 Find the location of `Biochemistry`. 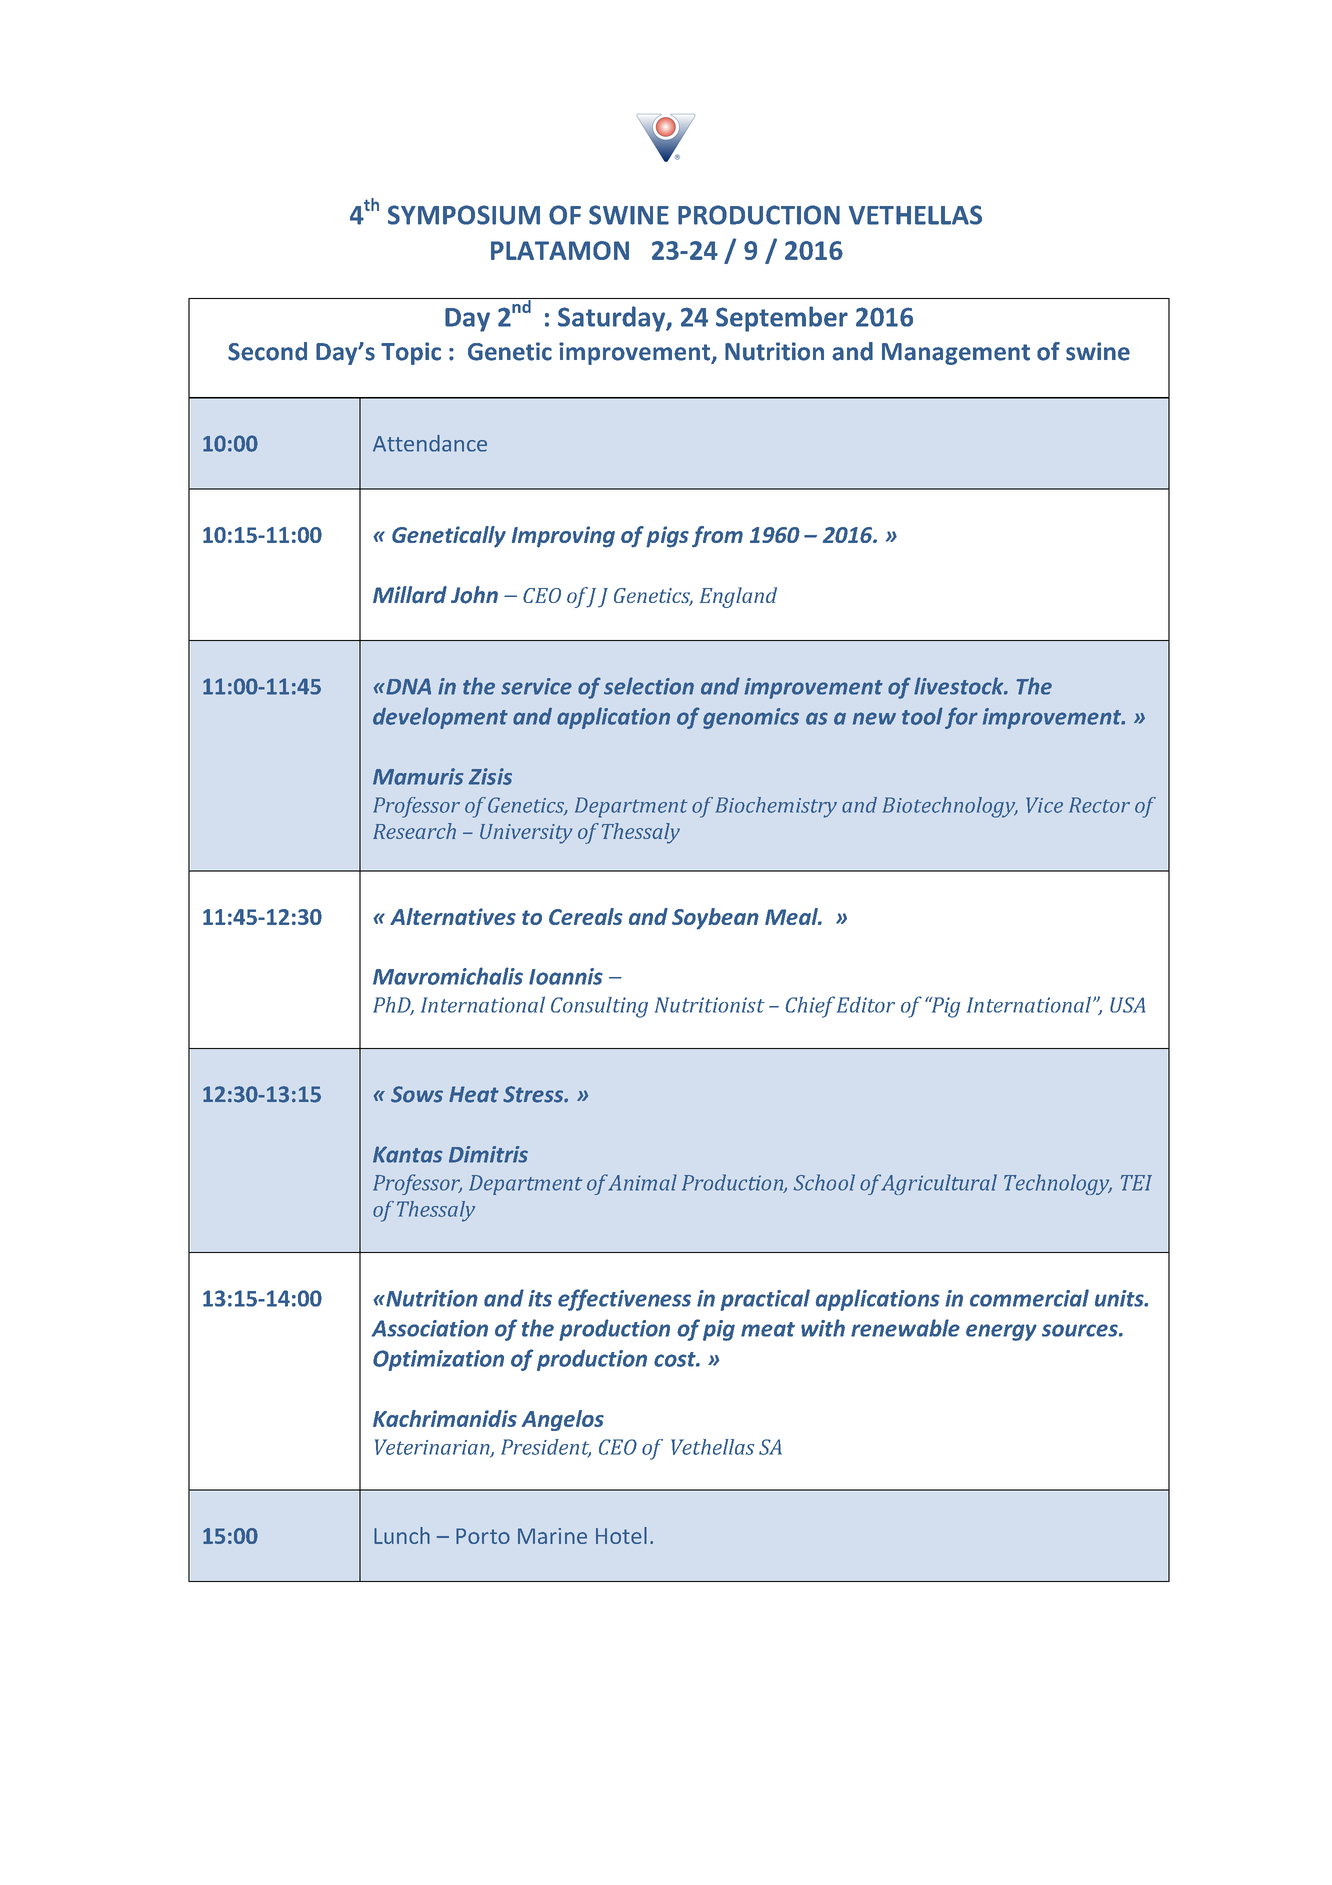

Biochemistry is located at coordinates (776, 807).
